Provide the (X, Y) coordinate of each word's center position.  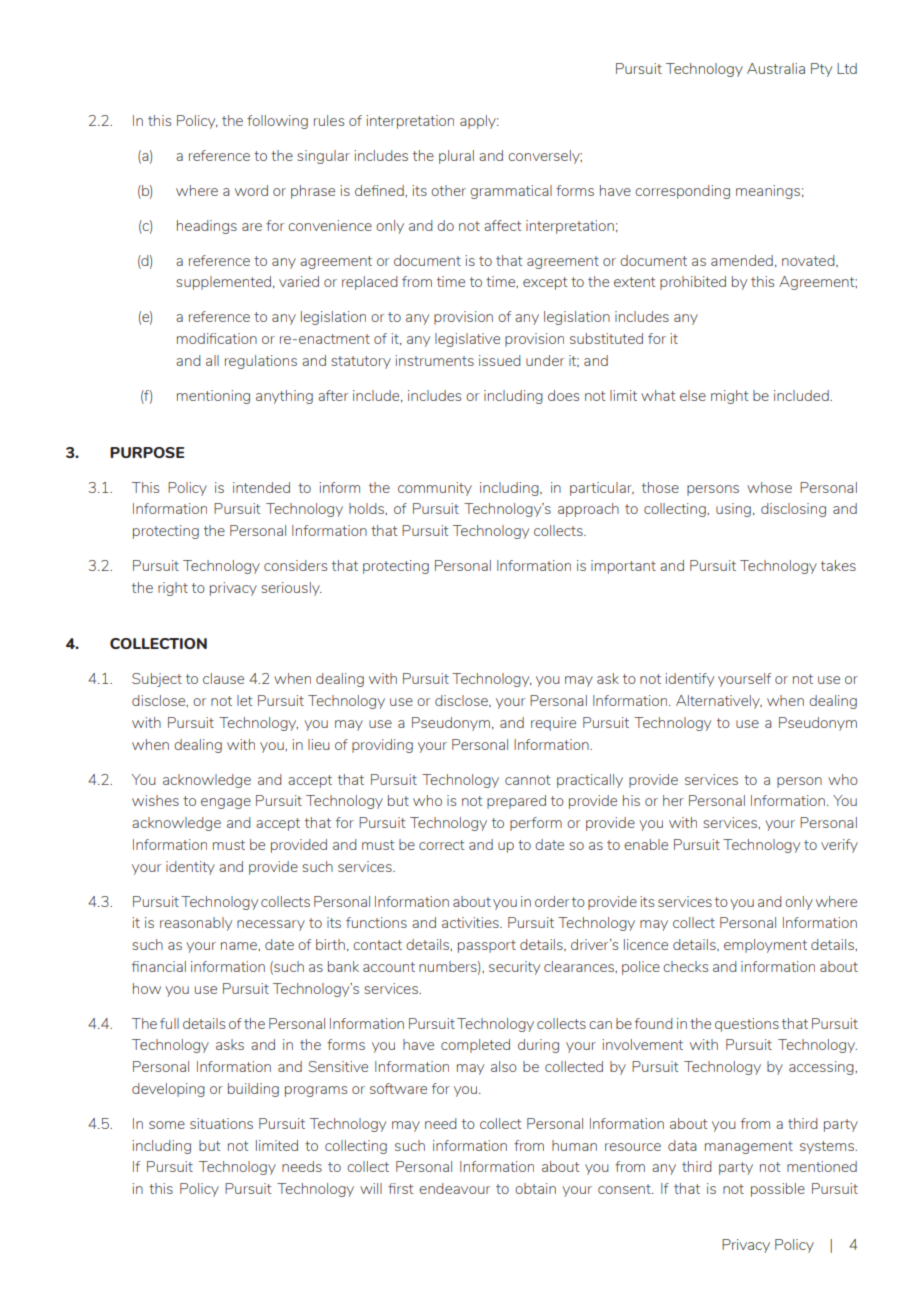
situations (221, 1123)
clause (223, 678)
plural (456, 157)
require (553, 724)
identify (689, 680)
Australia (776, 68)
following (277, 122)
